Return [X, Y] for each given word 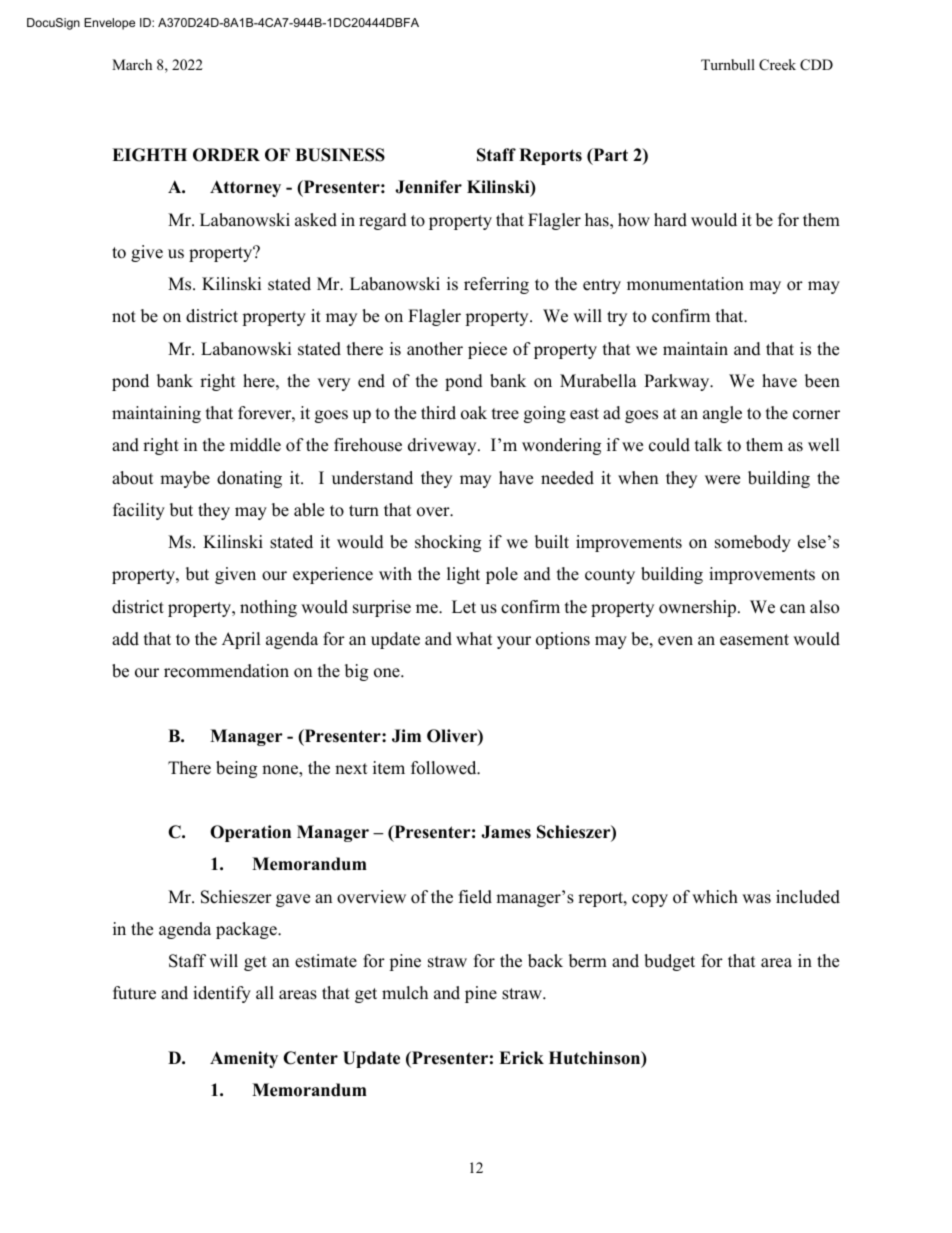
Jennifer [428, 187]
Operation [250, 833]
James [506, 832]
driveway [443, 446]
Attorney [245, 188]
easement [754, 640]
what [474, 638]
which [715, 897]
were [722, 480]
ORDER [226, 155]
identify [222, 994]
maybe [185, 479]
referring [496, 285]
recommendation [226, 671]
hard [670, 220]
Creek [777, 65]
